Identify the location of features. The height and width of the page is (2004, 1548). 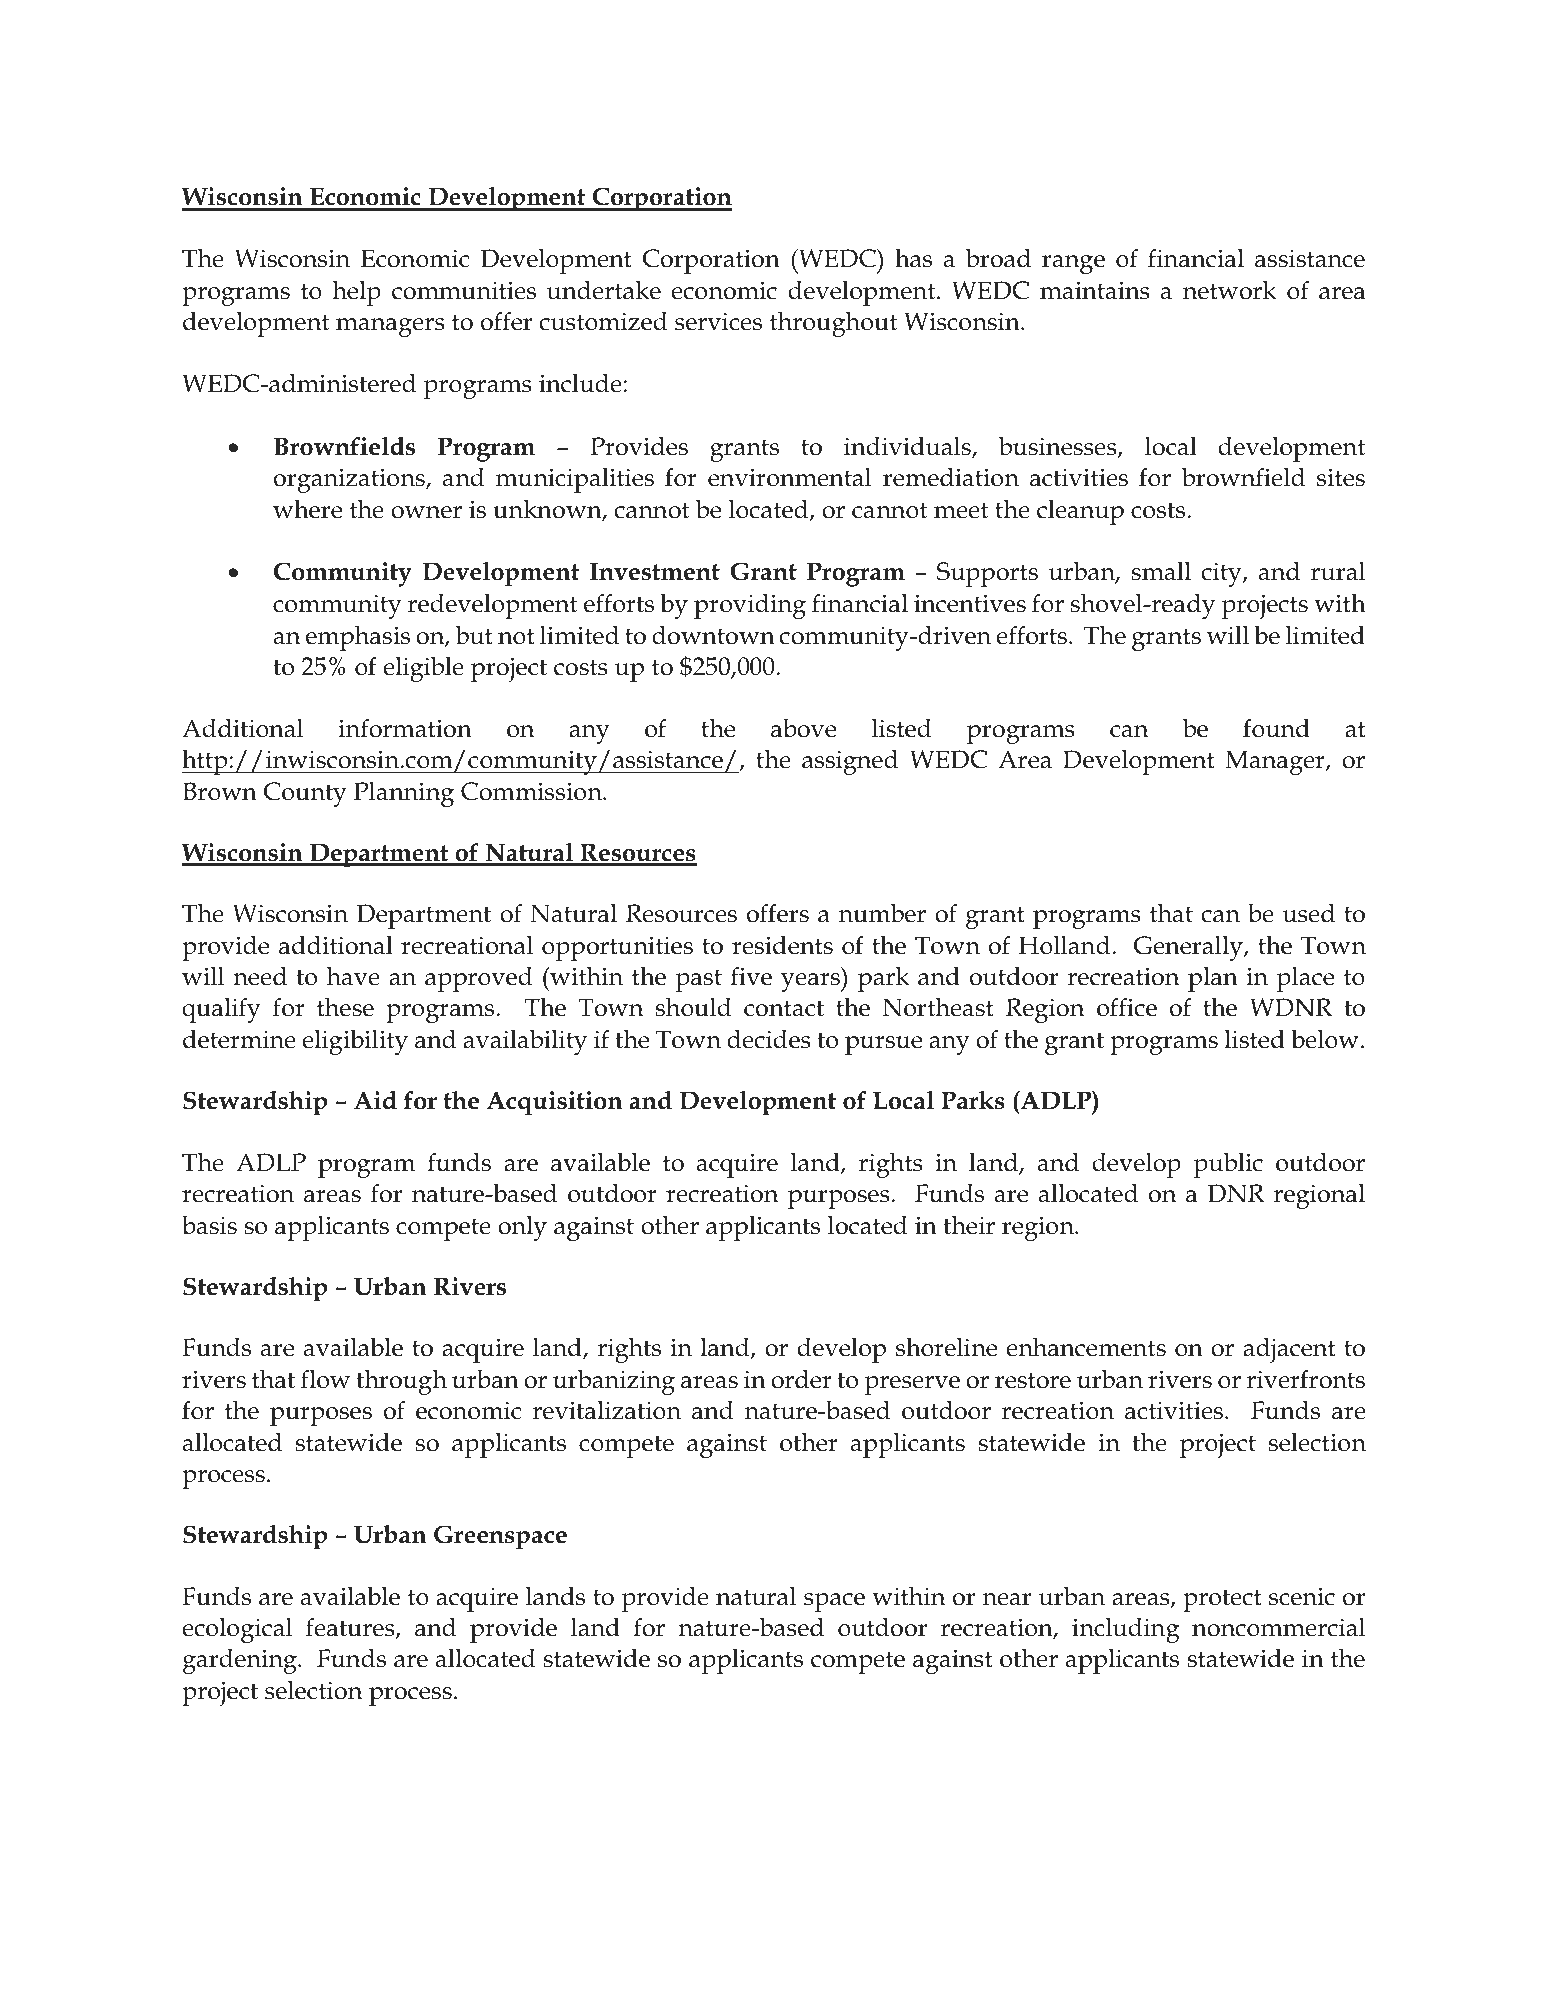
(351, 1628).
